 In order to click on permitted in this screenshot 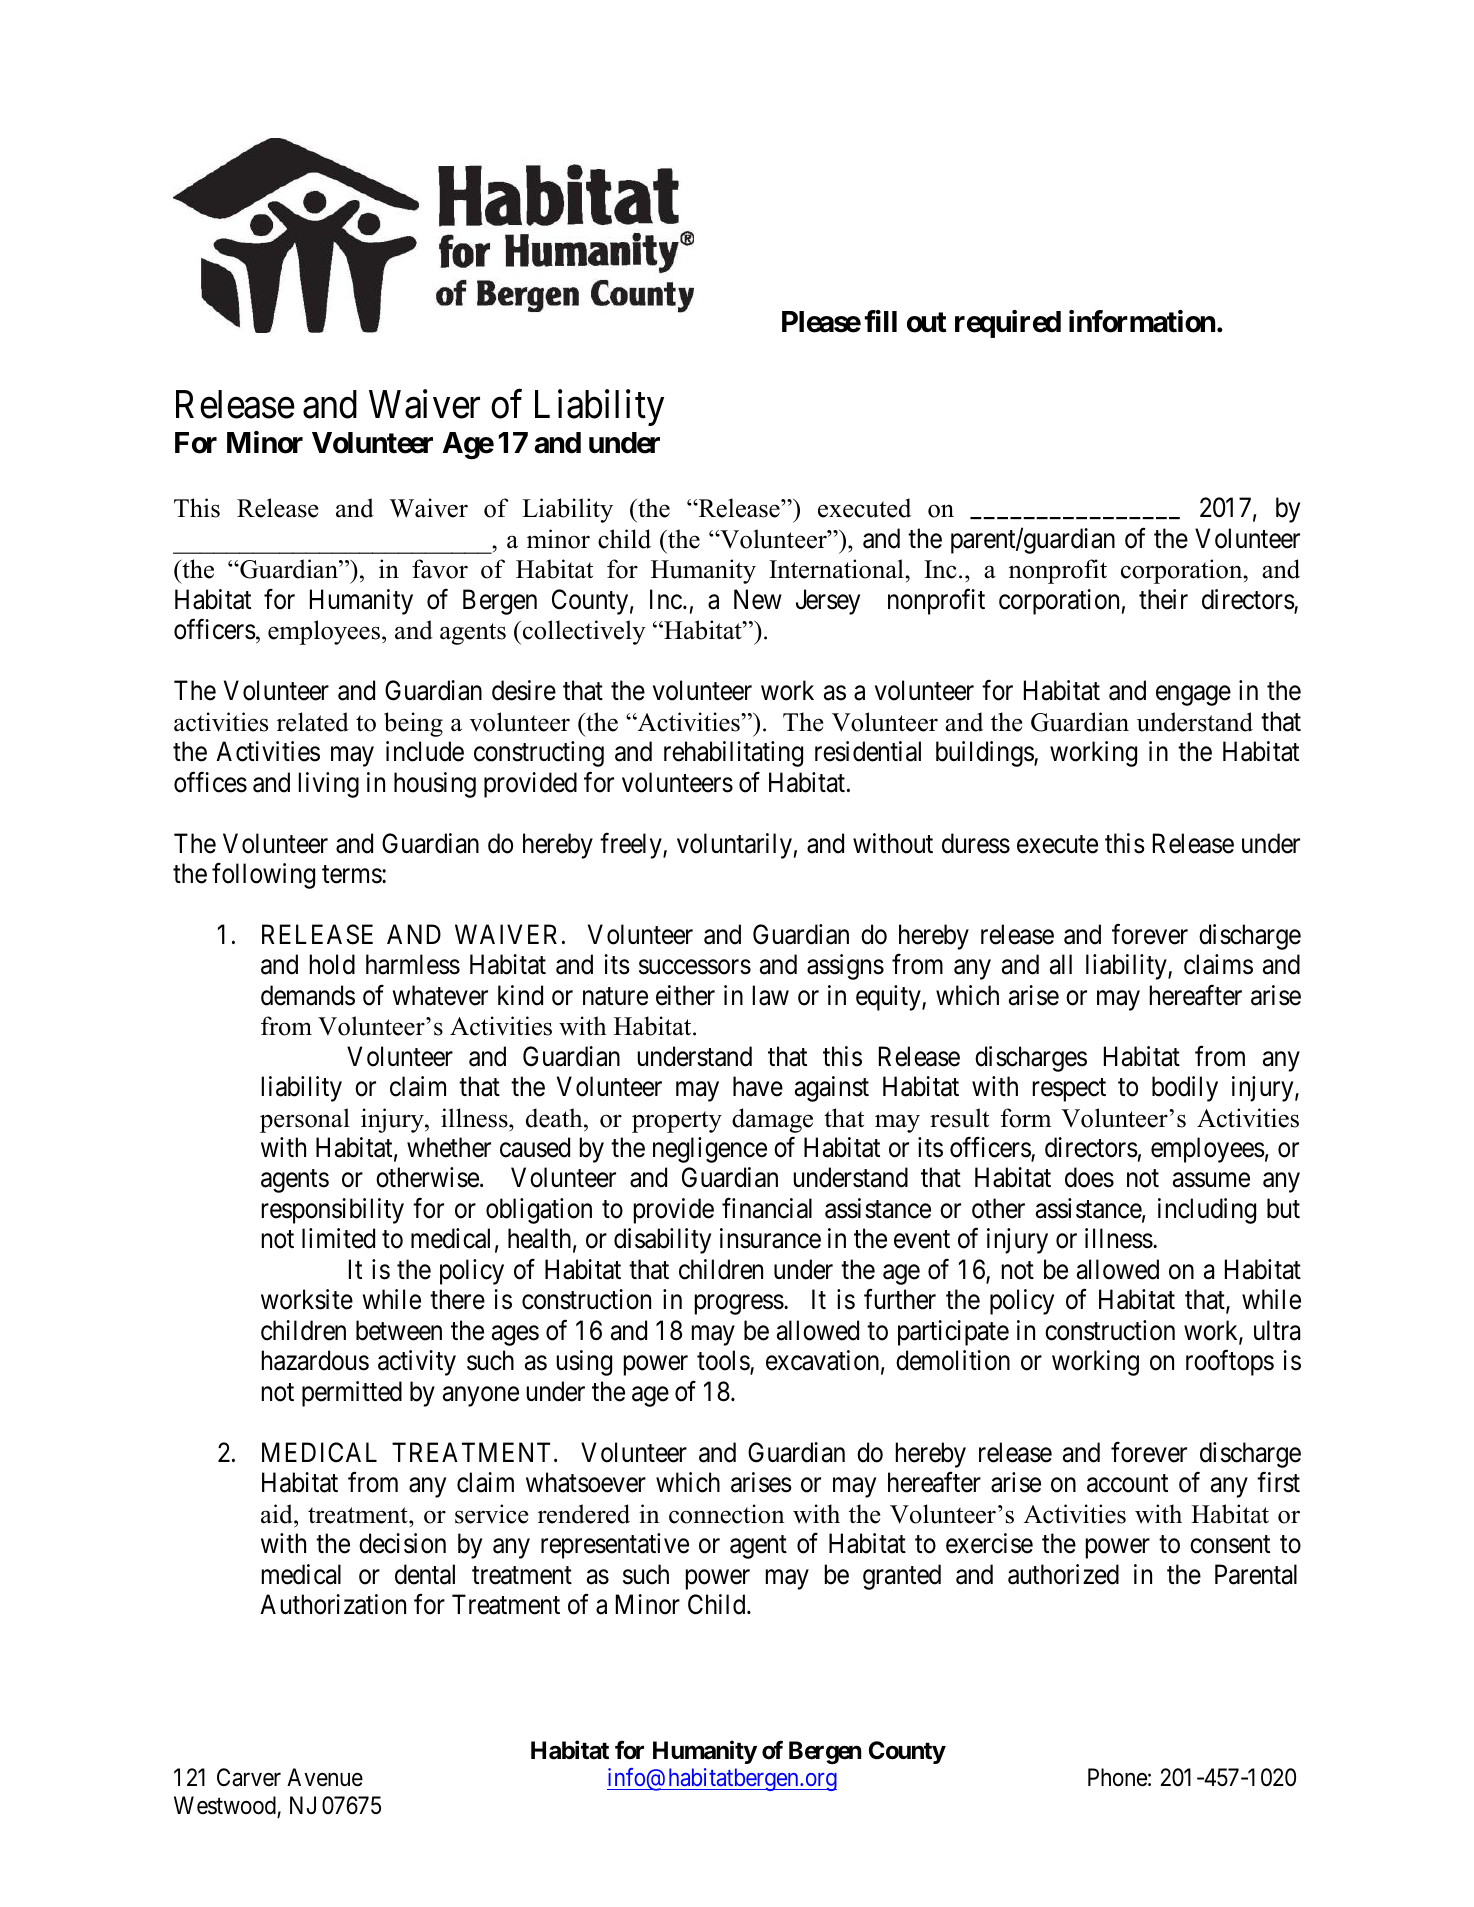, I will do `click(352, 1394)`.
